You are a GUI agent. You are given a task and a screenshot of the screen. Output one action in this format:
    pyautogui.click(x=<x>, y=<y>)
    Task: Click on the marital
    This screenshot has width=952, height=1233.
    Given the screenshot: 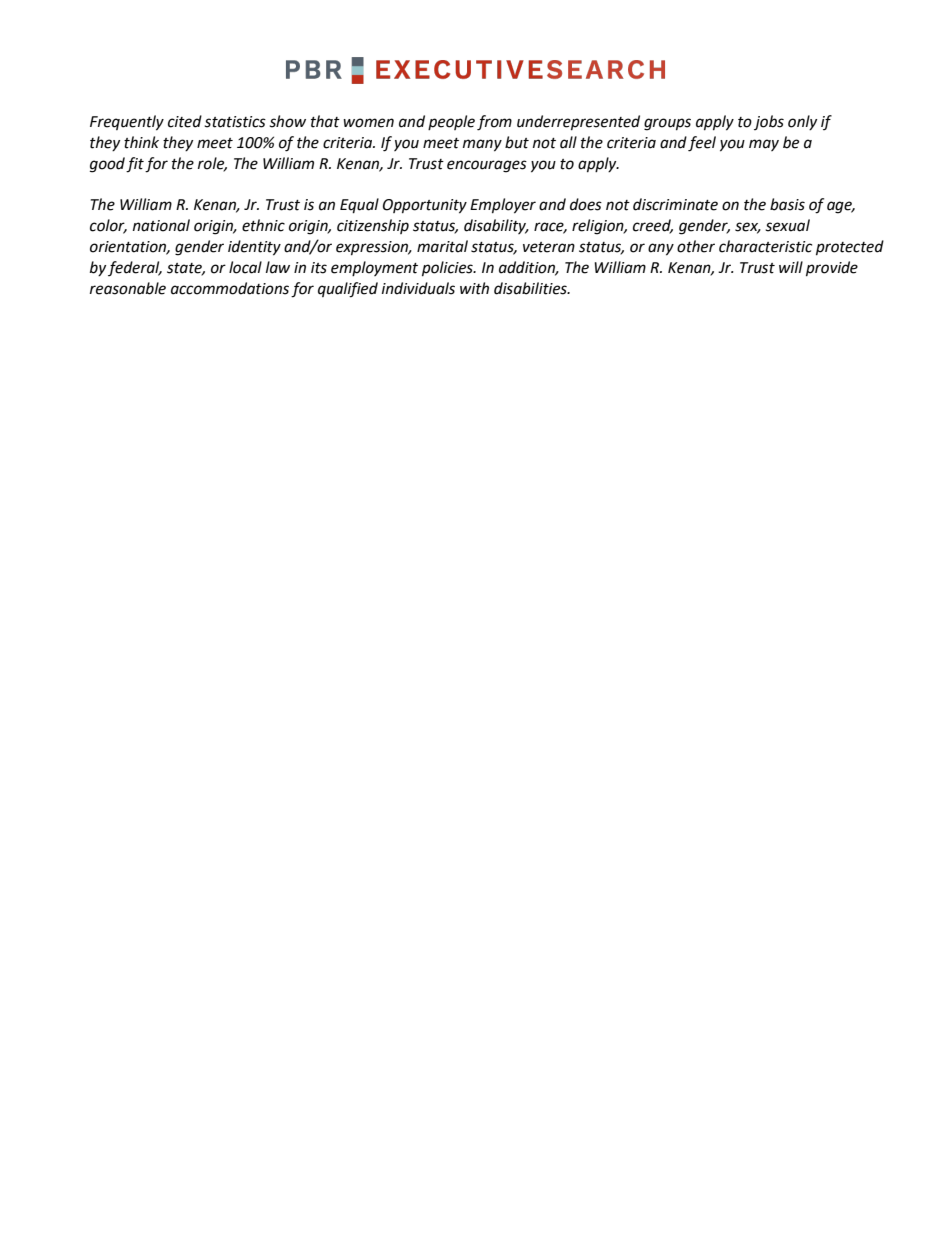 What is the action you would take?
    pyautogui.click(x=442, y=246)
